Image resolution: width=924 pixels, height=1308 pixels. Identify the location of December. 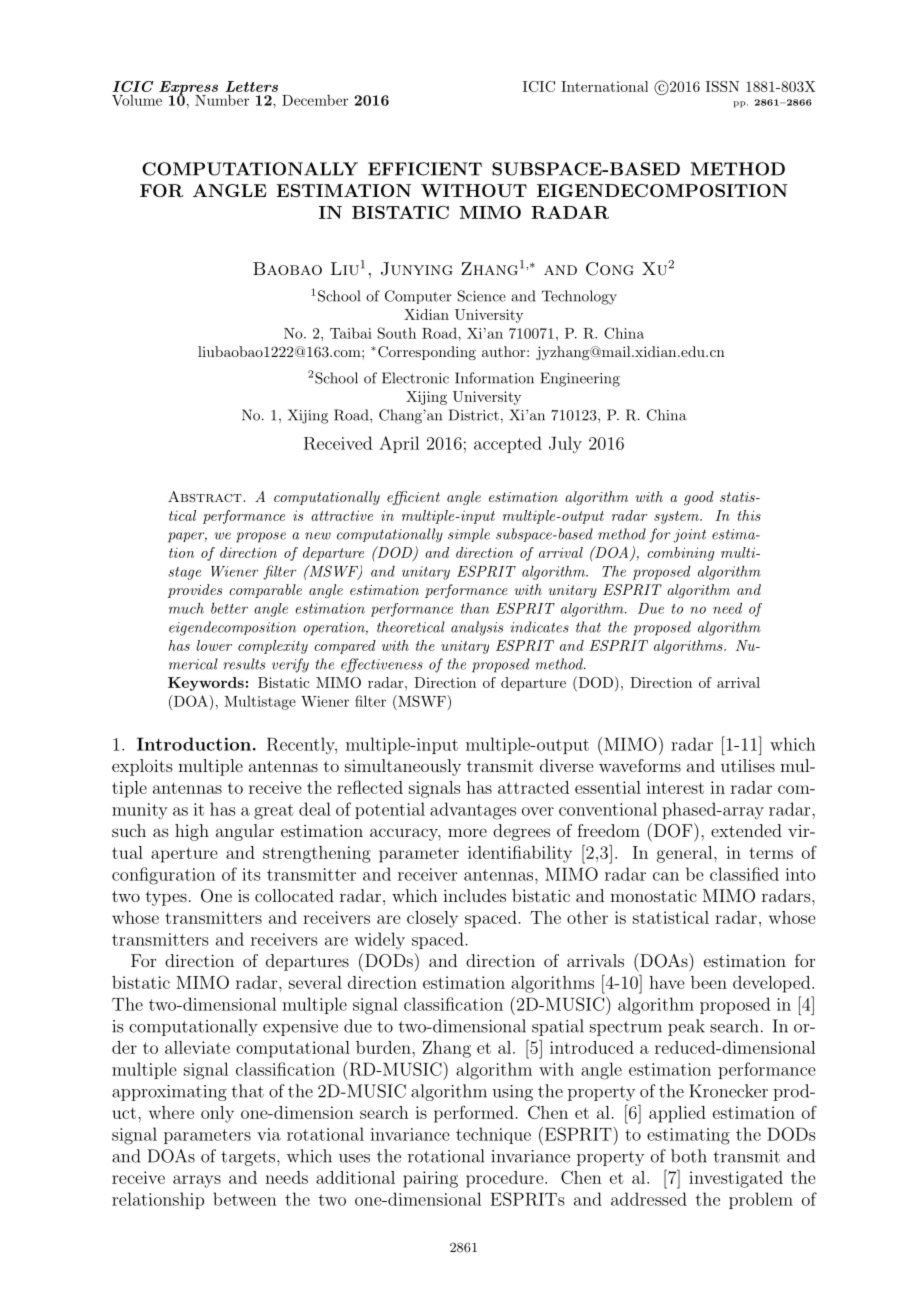
(315, 100).
